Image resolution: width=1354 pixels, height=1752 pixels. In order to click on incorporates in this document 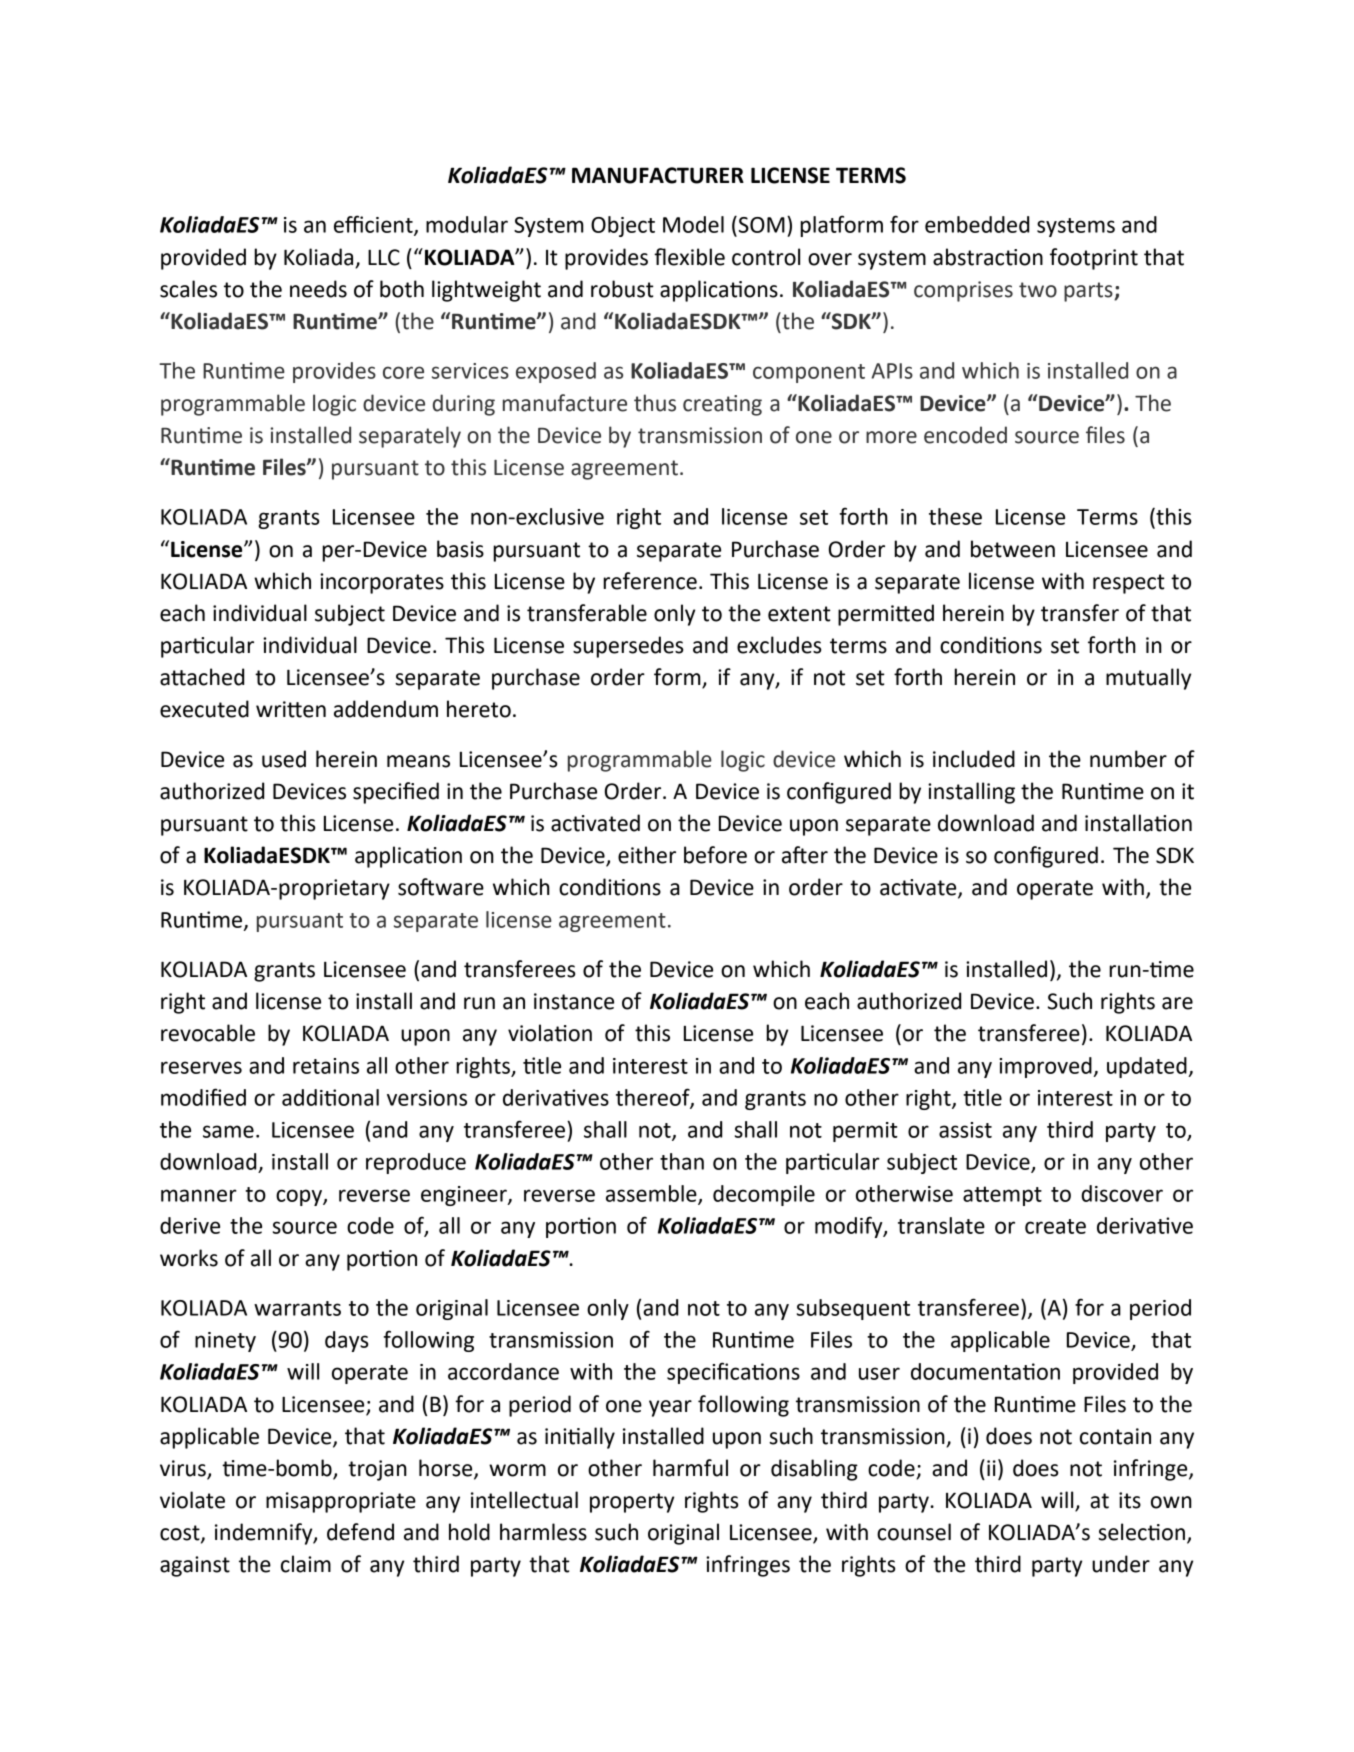, I will do `click(382, 583)`.
